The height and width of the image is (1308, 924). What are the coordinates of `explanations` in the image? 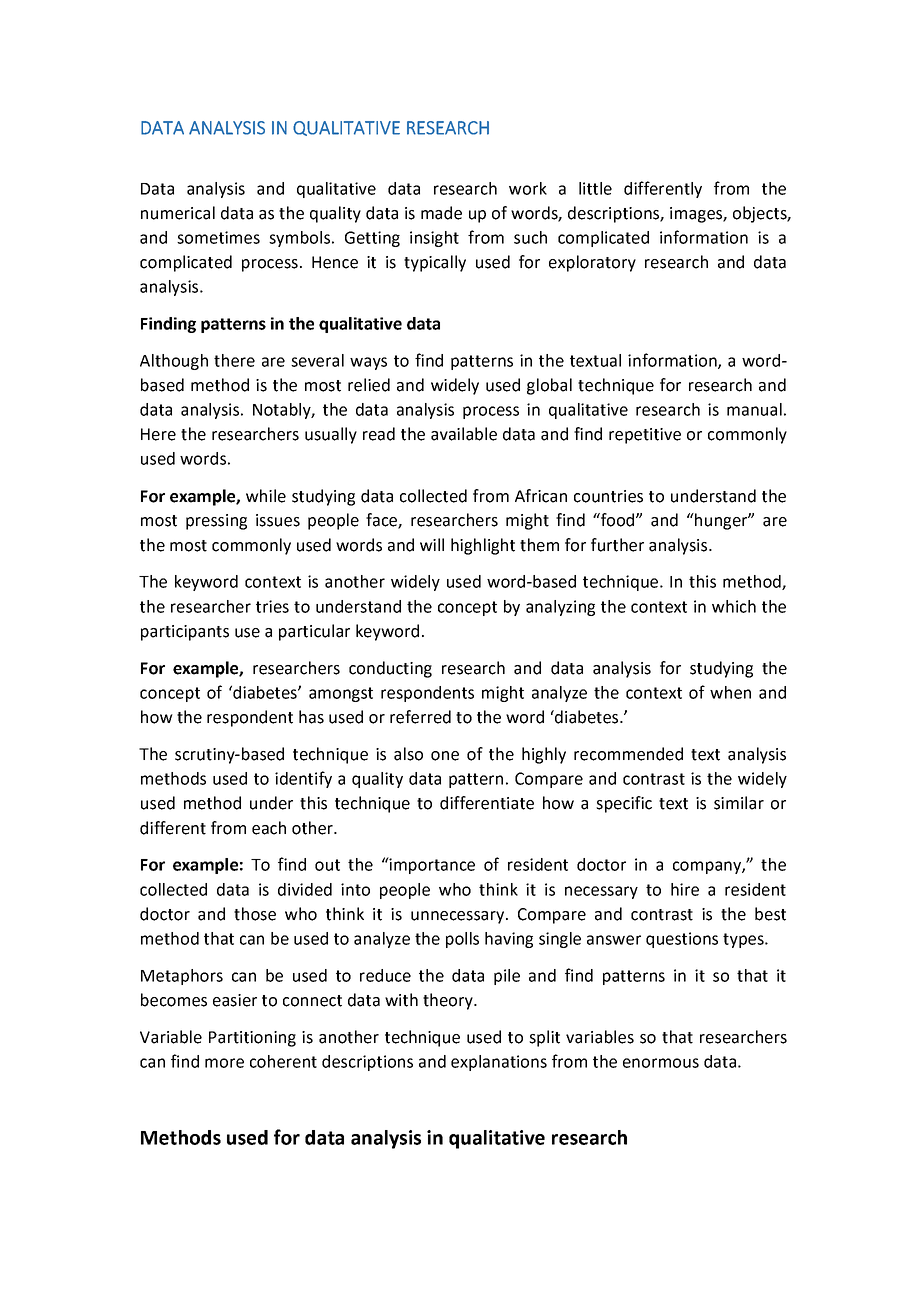 It's located at (499, 1063).
